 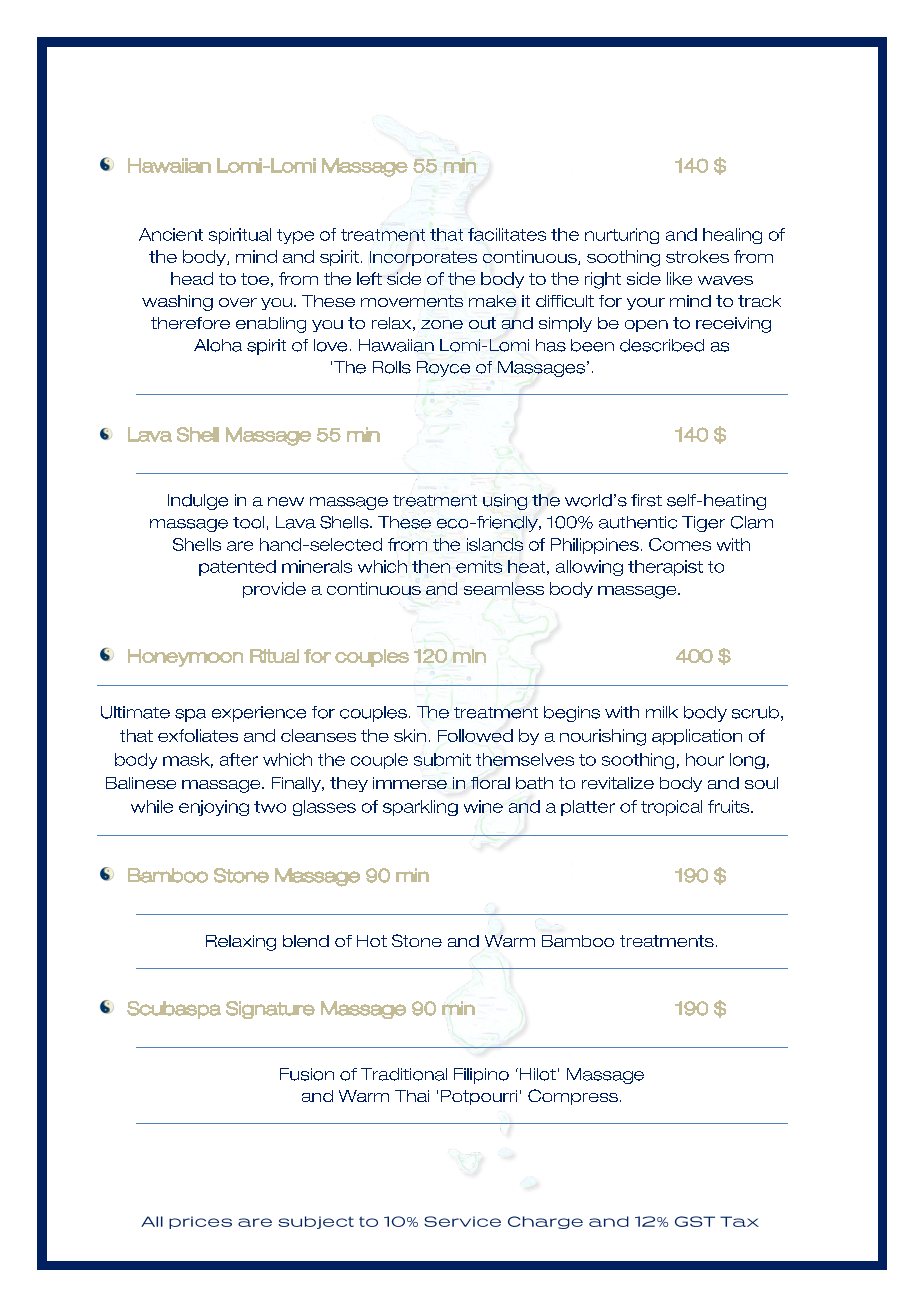 I want to click on head, so click(x=192, y=278).
